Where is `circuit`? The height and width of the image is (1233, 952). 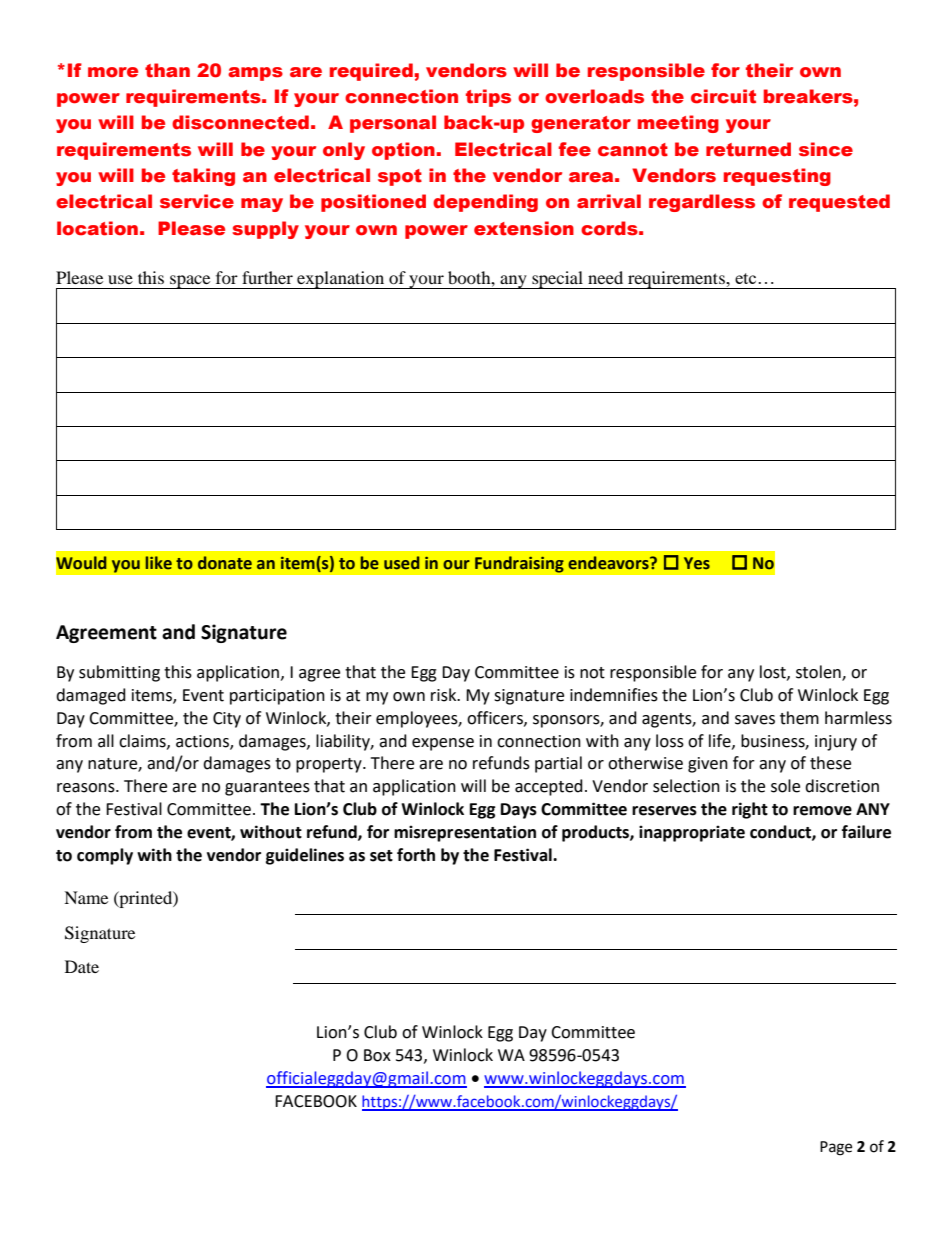
circuit is located at coordinates (723, 96).
